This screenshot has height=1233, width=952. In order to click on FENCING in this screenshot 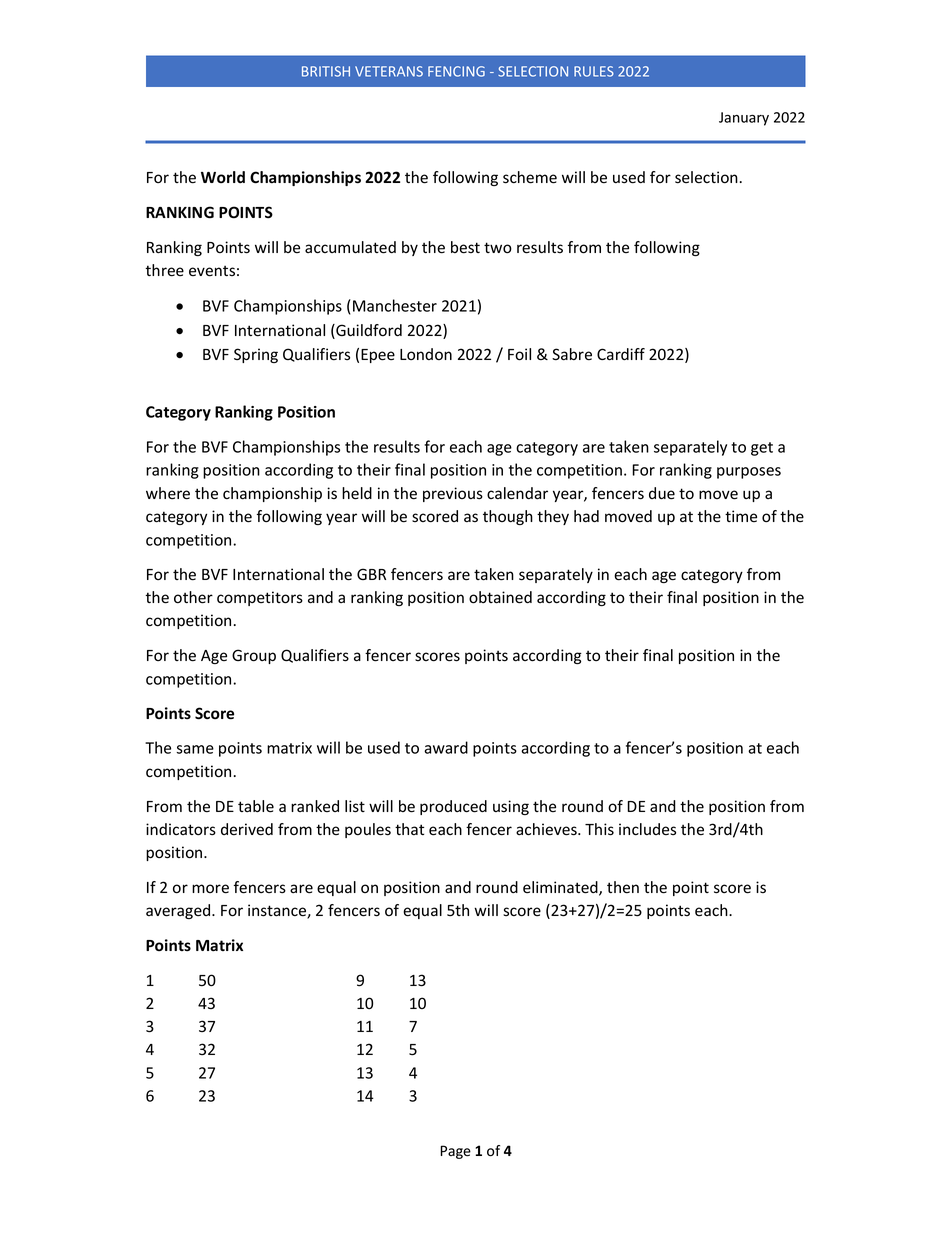, I will do `click(456, 71)`.
